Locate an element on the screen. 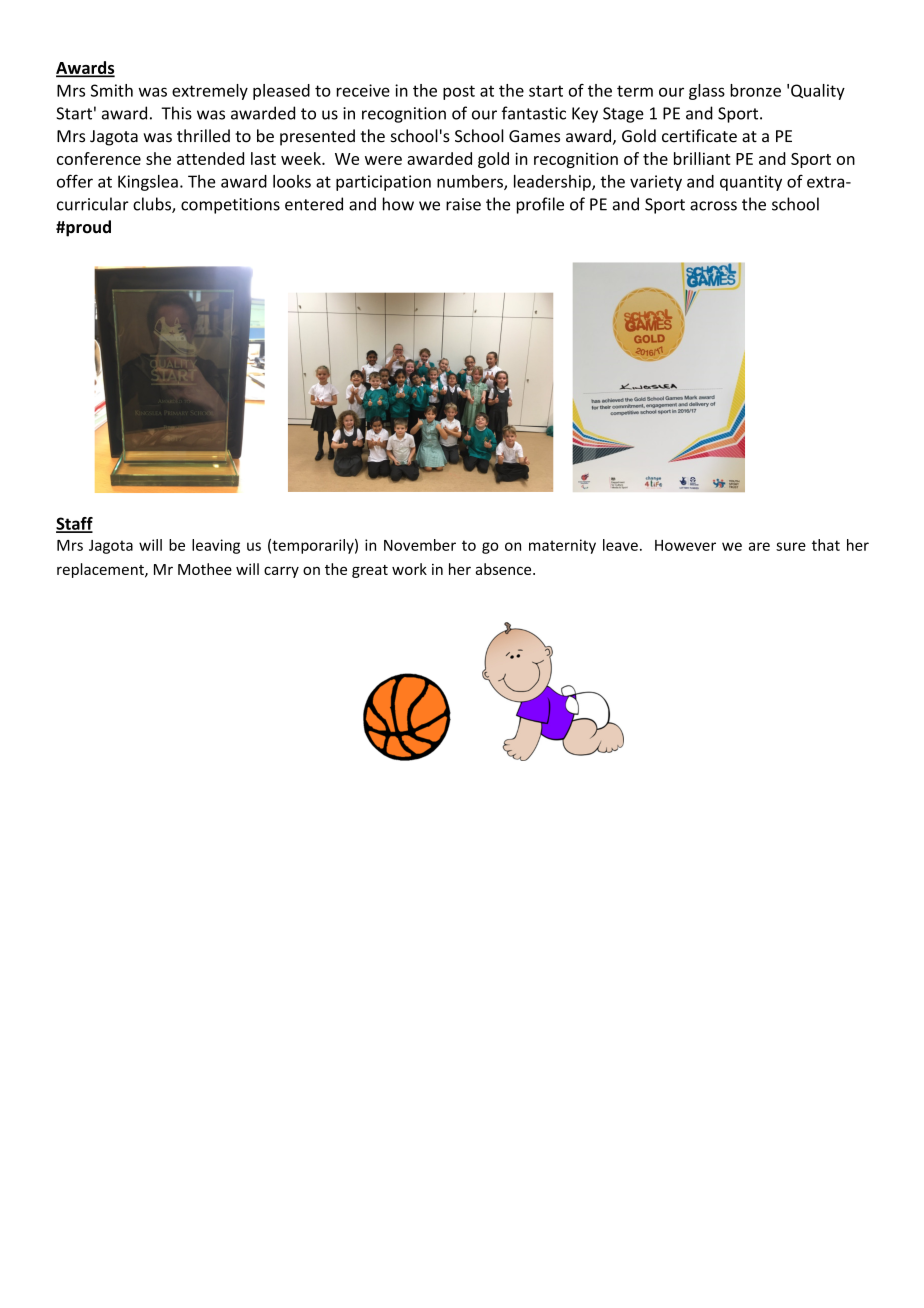  are is located at coordinates (759, 546).
